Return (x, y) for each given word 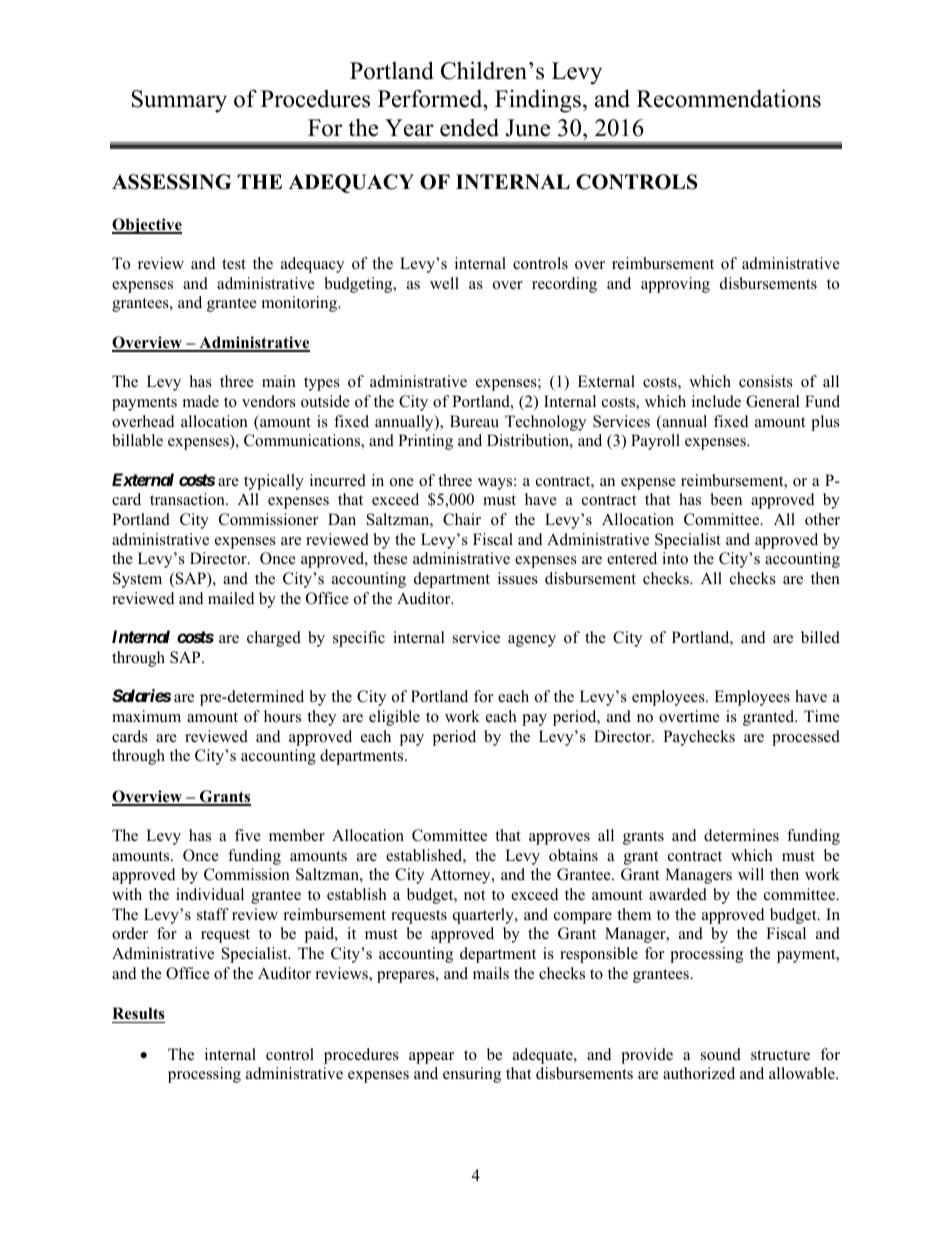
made (201, 401)
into (675, 558)
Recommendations (729, 98)
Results (138, 1013)
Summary (179, 101)
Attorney (461, 876)
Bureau (474, 421)
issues (518, 578)
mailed (231, 598)
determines (741, 835)
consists (766, 381)
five (248, 835)
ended (469, 127)
